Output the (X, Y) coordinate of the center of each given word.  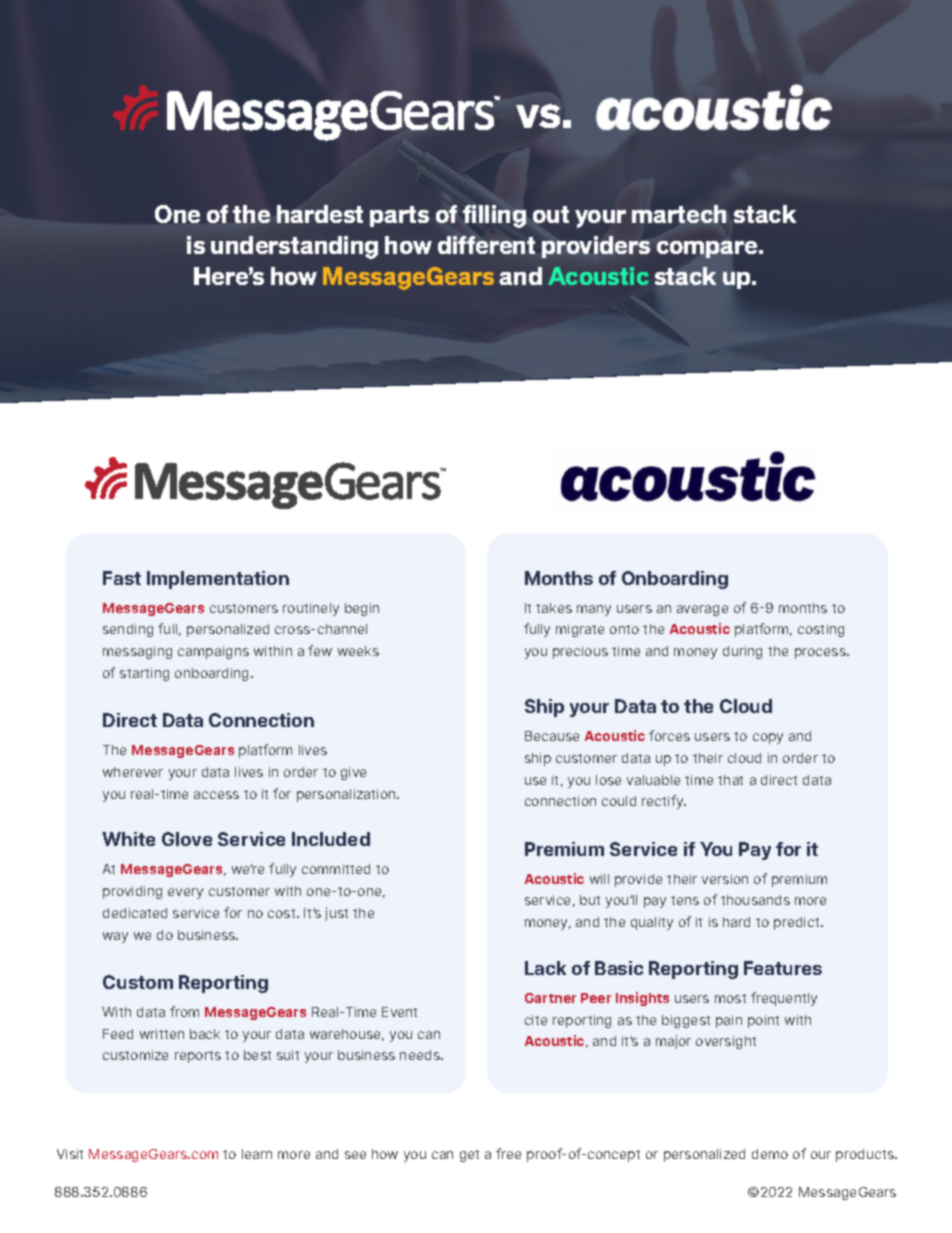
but (590, 900)
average (702, 610)
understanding (294, 247)
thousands (755, 900)
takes (554, 608)
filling (494, 216)
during (742, 652)
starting (144, 674)
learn (257, 1154)
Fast (122, 578)
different (486, 245)
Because (552, 736)
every (185, 893)
